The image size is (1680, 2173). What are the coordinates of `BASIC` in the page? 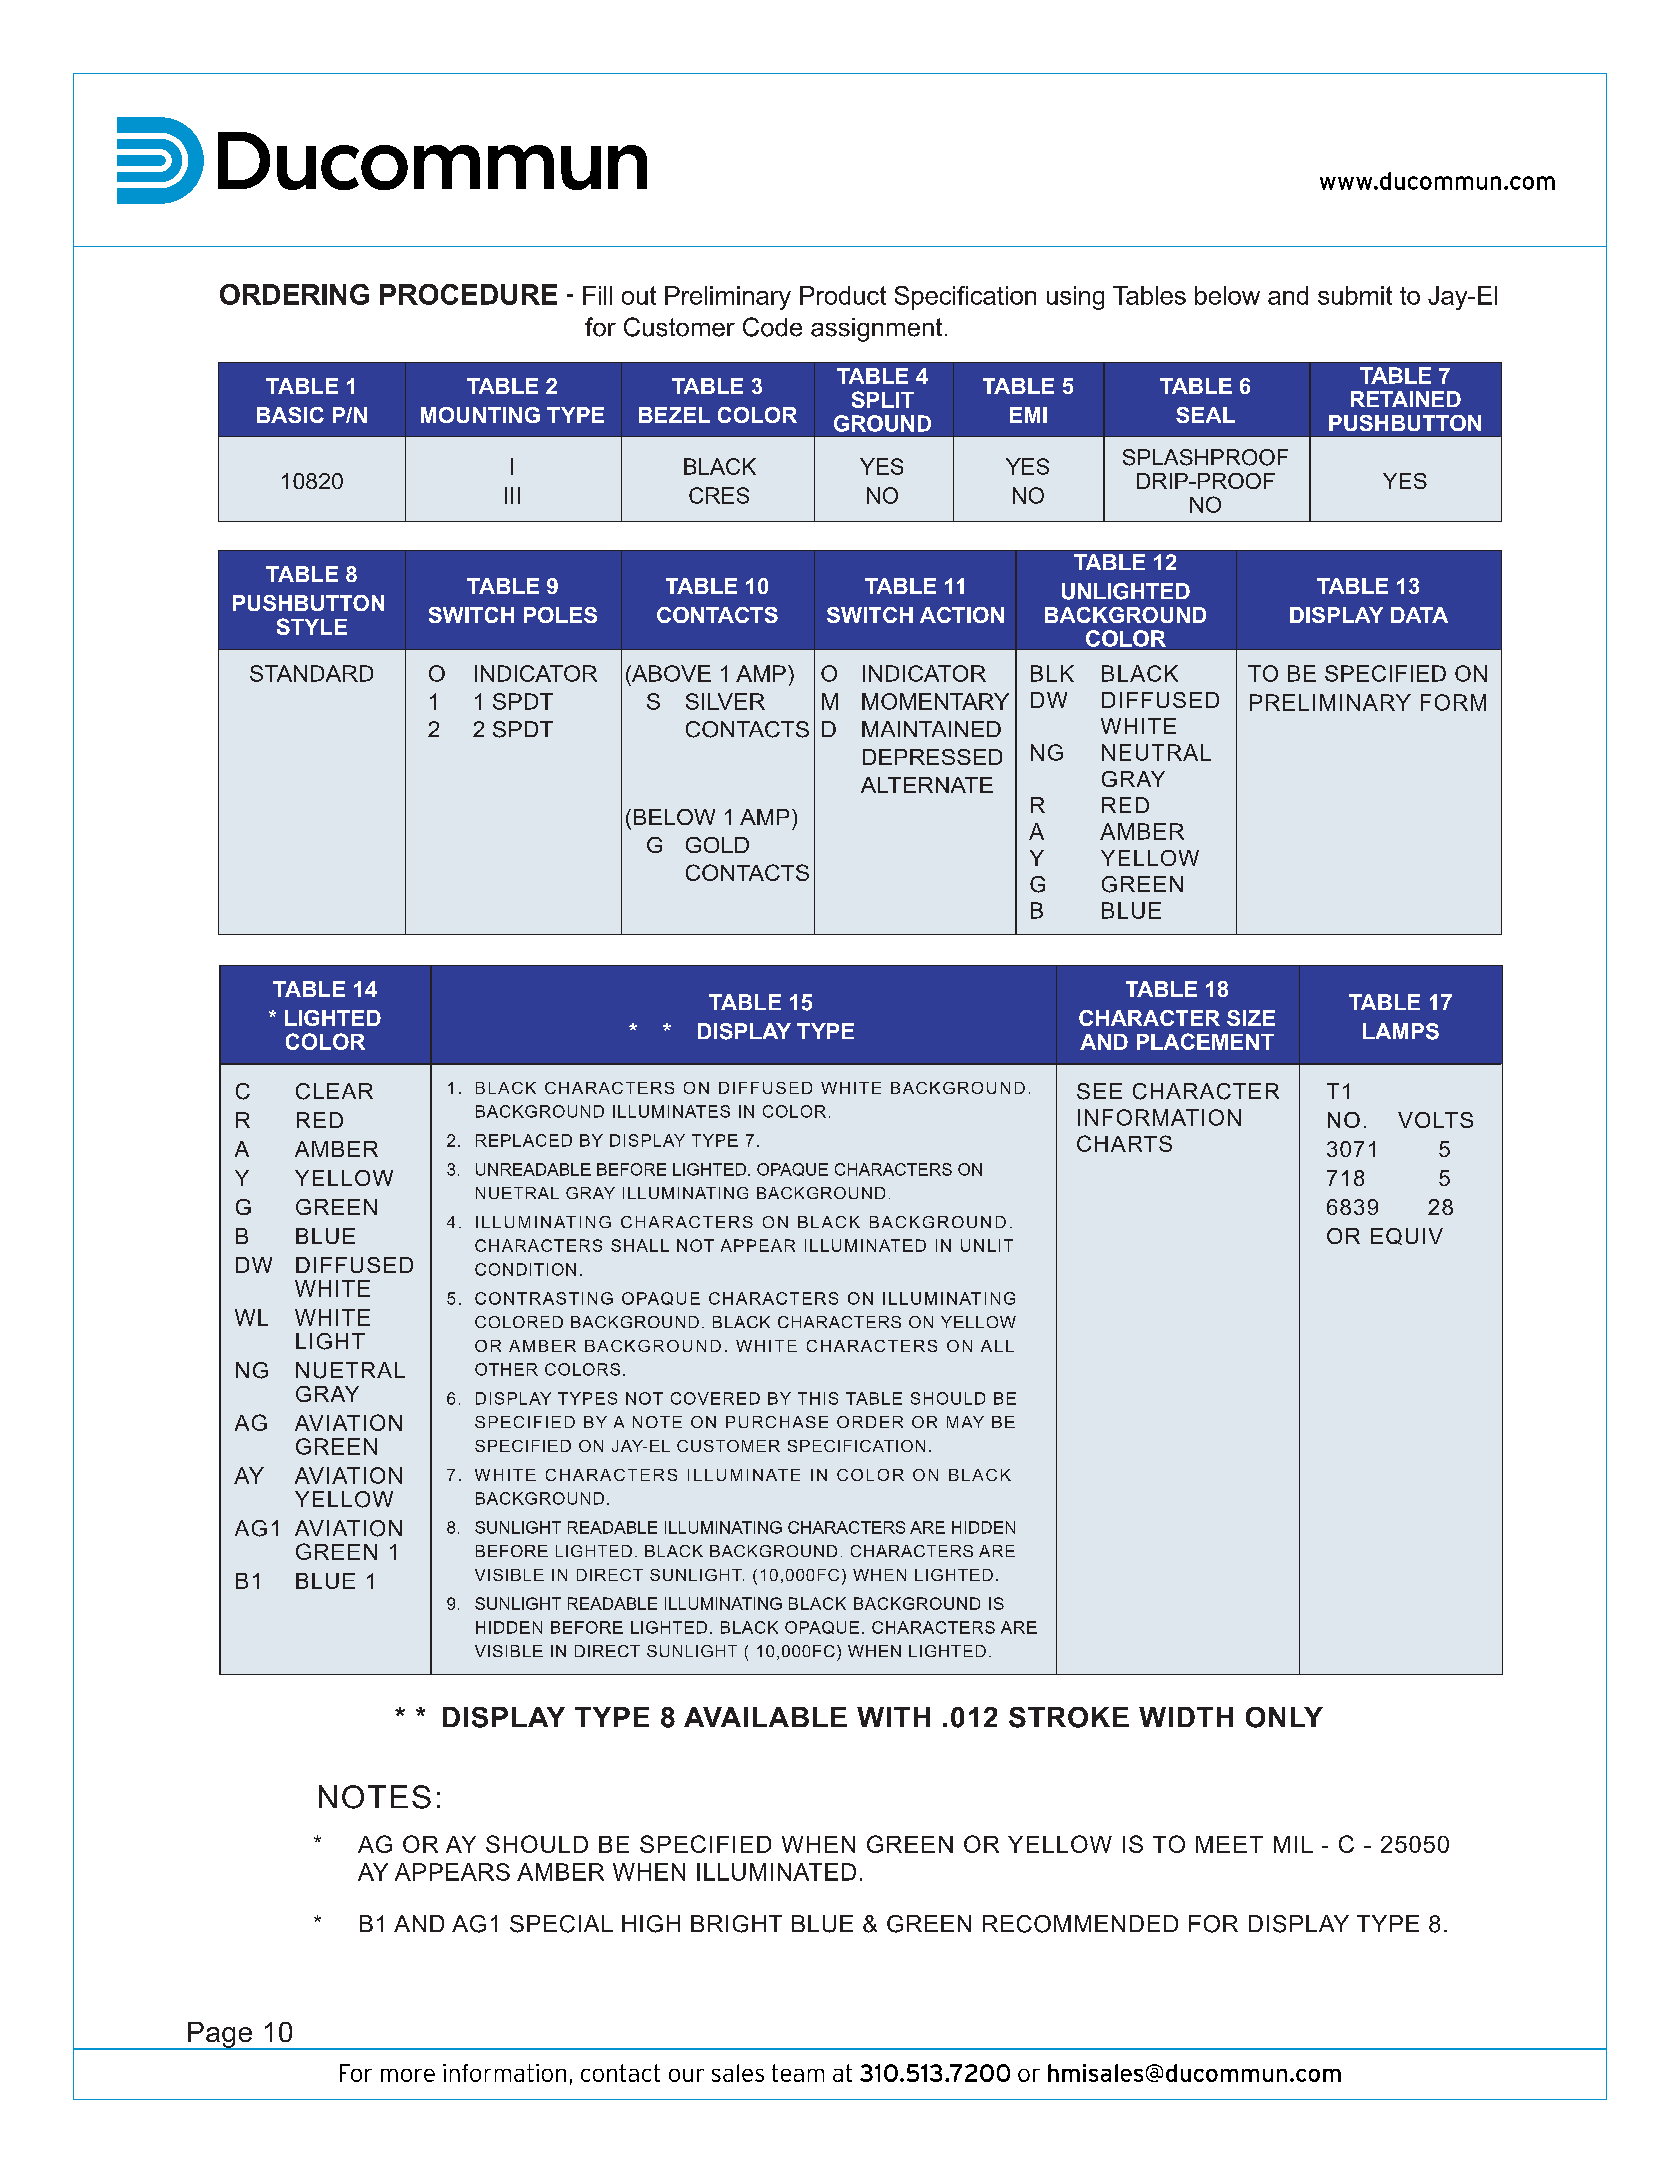 It's located at (290, 415).
